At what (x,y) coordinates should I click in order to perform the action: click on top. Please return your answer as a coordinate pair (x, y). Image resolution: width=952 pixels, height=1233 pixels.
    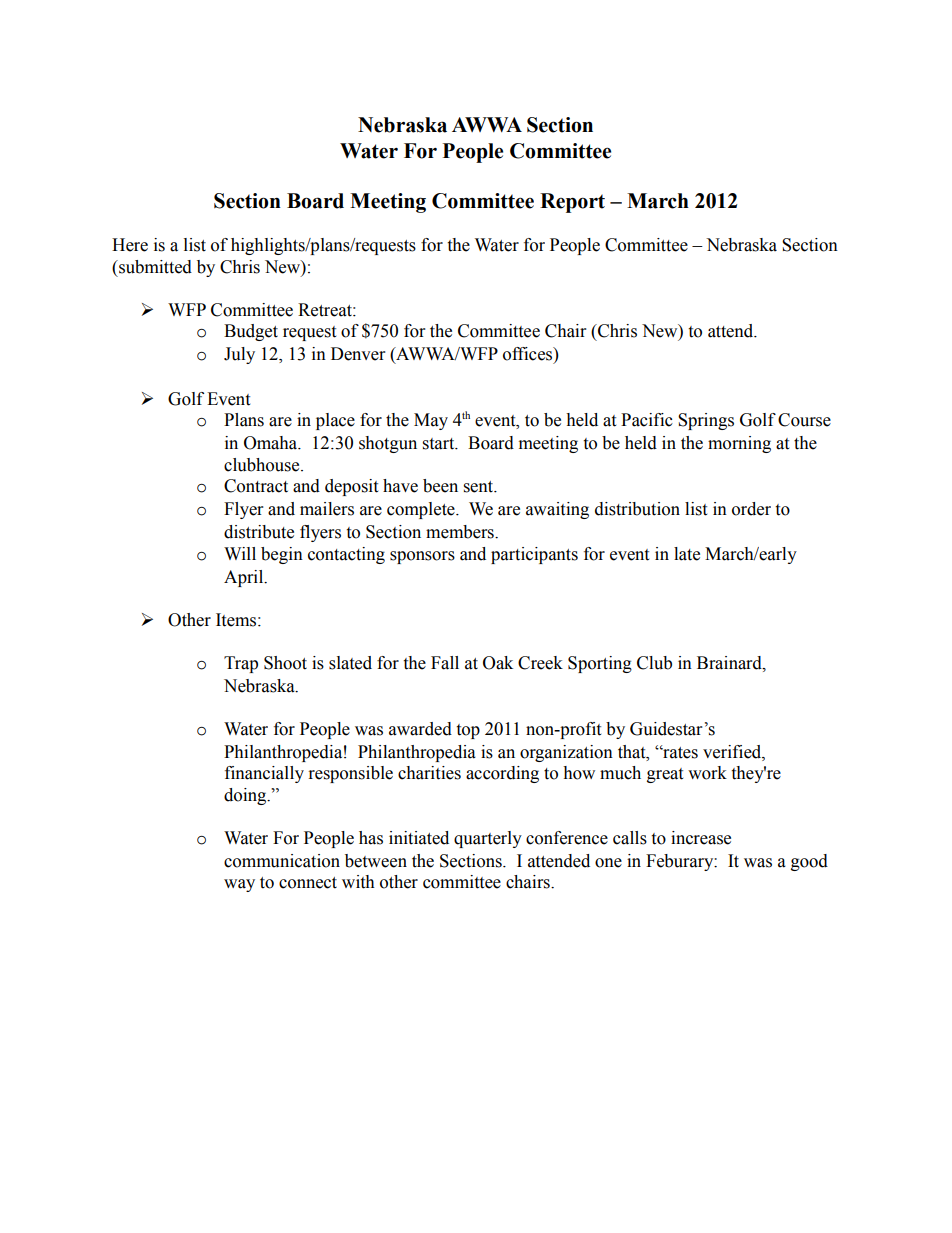
    Looking at the image, I should click on (468, 731).
